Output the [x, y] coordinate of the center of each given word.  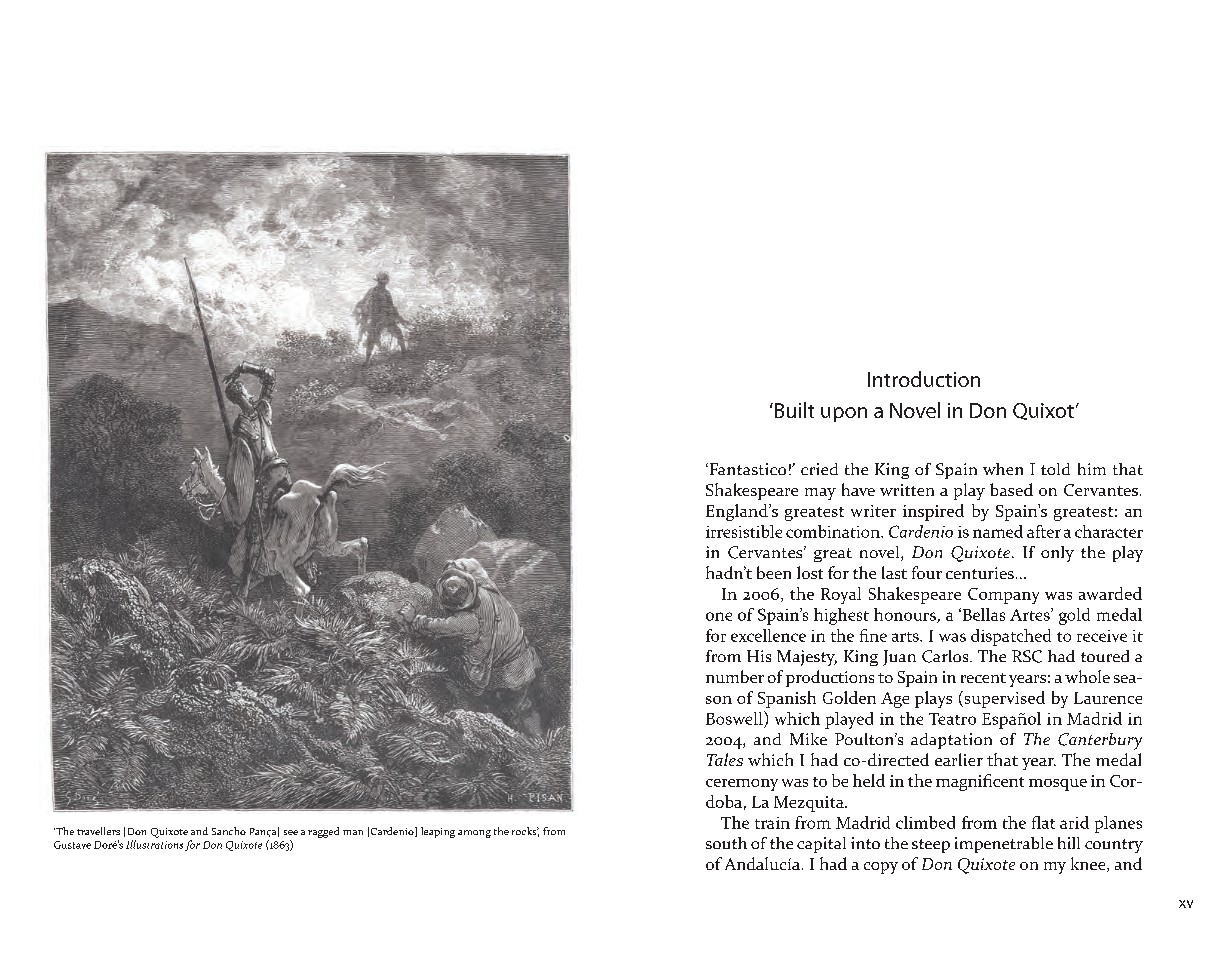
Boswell [735, 718]
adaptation [951, 741]
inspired [933, 512]
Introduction [924, 379]
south [726, 843]
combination [834, 531]
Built [794, 410]
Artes [1031, 614]
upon [844, 414]
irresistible [744, 531]
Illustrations [154, 844]
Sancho [229, 831]
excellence [768, 635]
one [719, 616]
